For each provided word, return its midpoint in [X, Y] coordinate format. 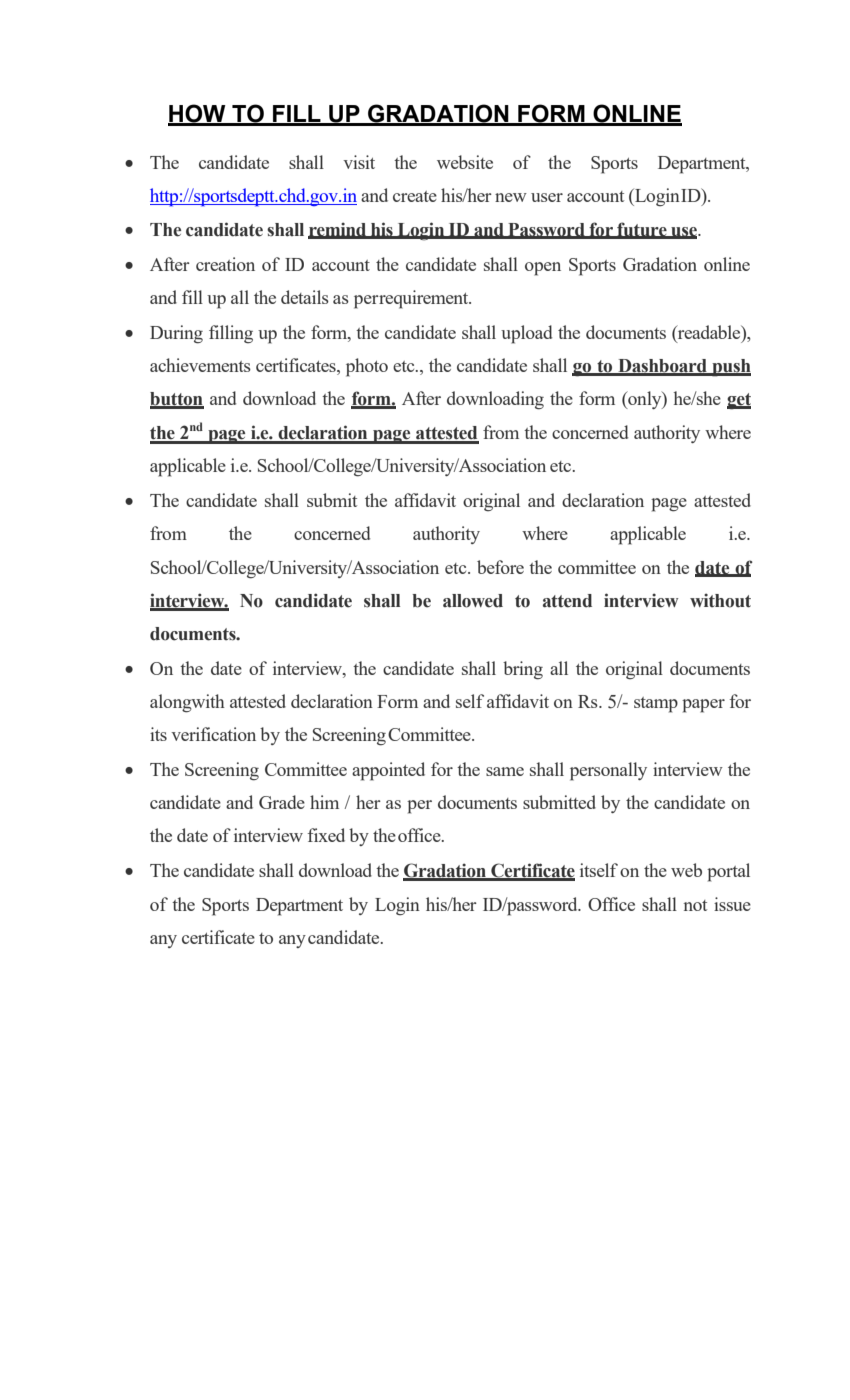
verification [213, 734]
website [465, 162]
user [547, 197]
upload [527, 334]
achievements [200, 365]
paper [703, 706]
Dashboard [662, 367]
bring [523, 670]
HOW [198, 114]
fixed [326, 835]
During [176, 334]
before [500, 567]
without [720, 600]
